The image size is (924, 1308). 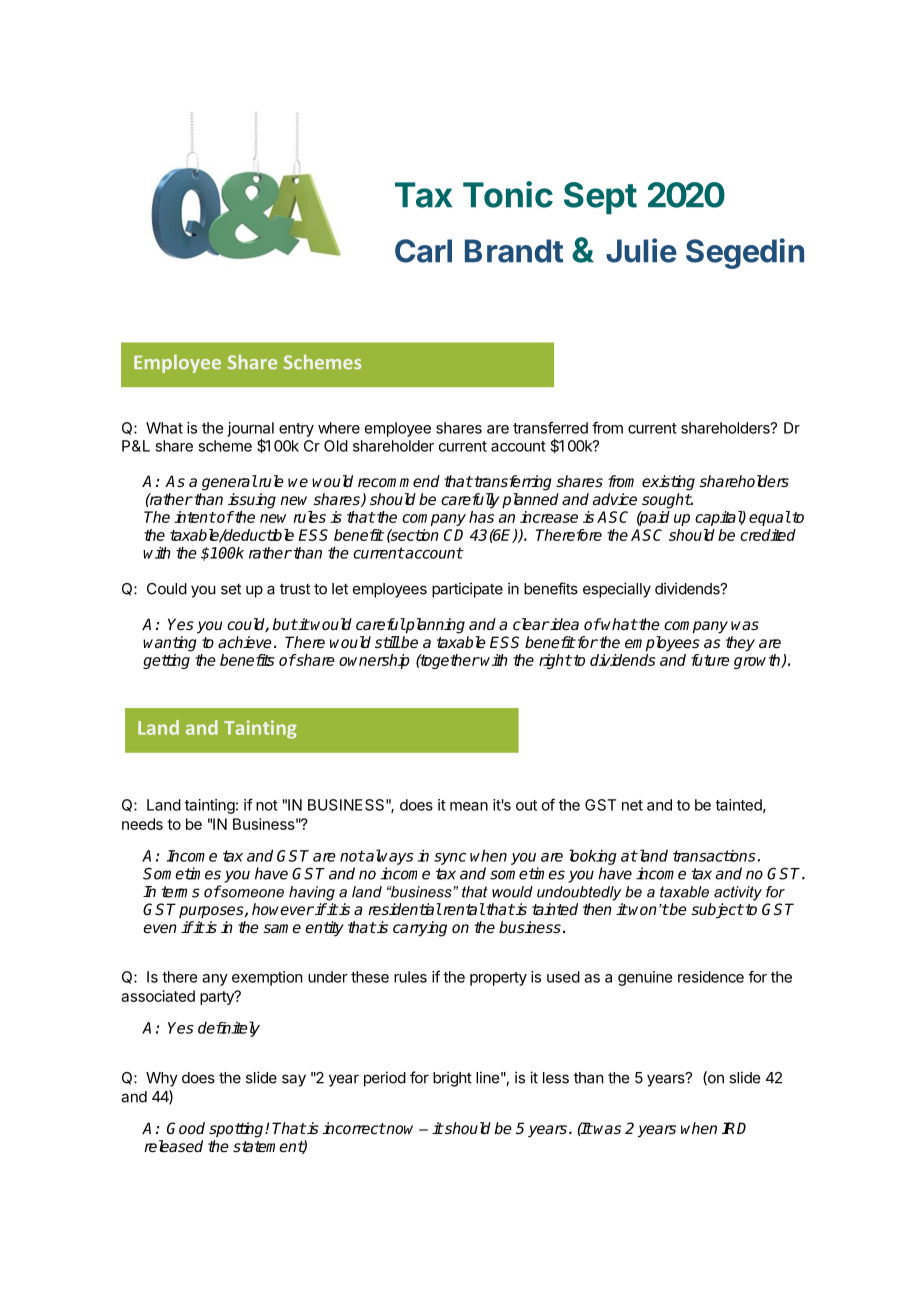 I want to click on Julie, so click(x=641, y=250).
